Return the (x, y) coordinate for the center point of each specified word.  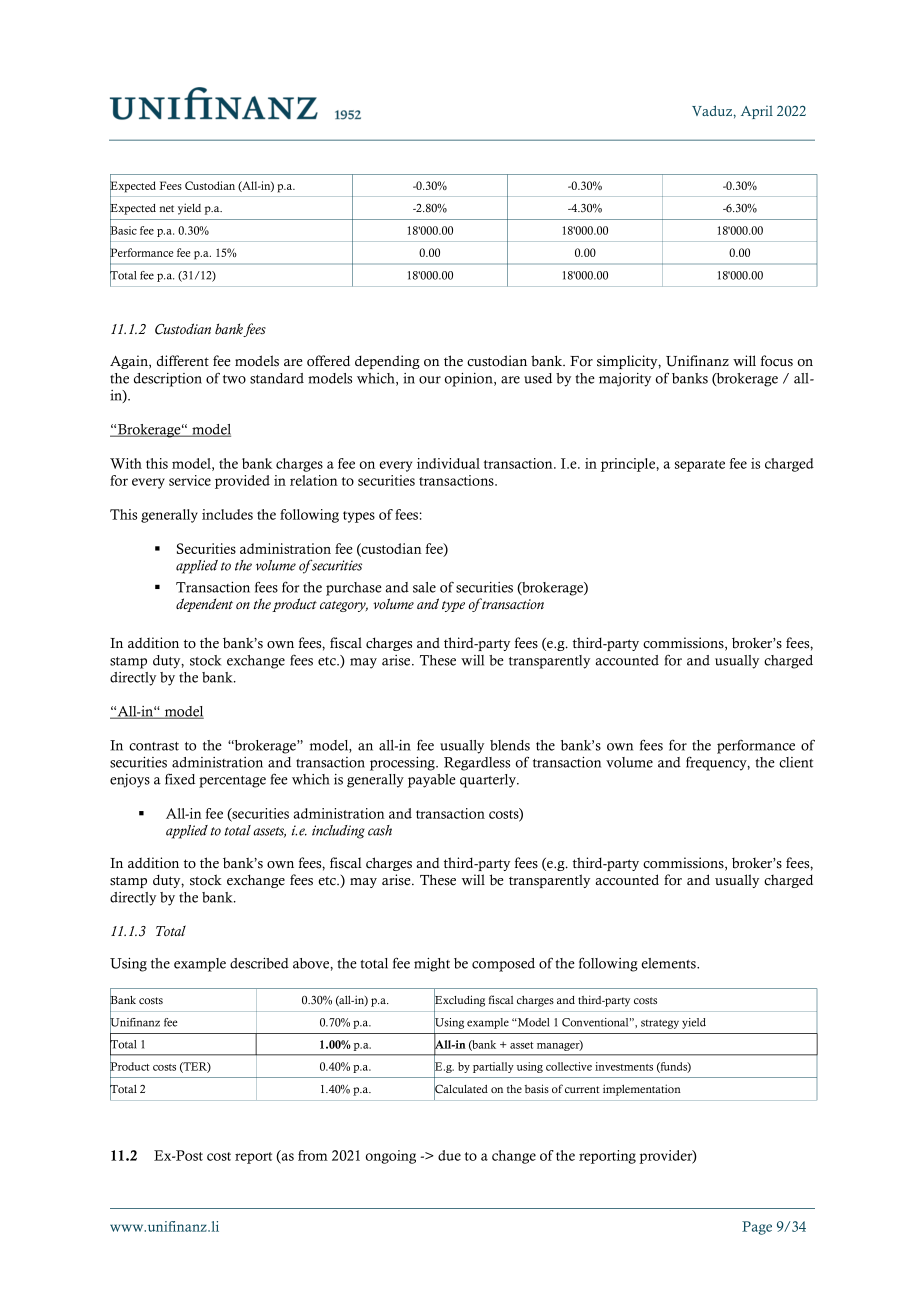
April (757, 112)
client (796, 762)
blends (510, 745)
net (166, 208)
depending (387, 362)
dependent (204, 605)
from (313, 1155)
